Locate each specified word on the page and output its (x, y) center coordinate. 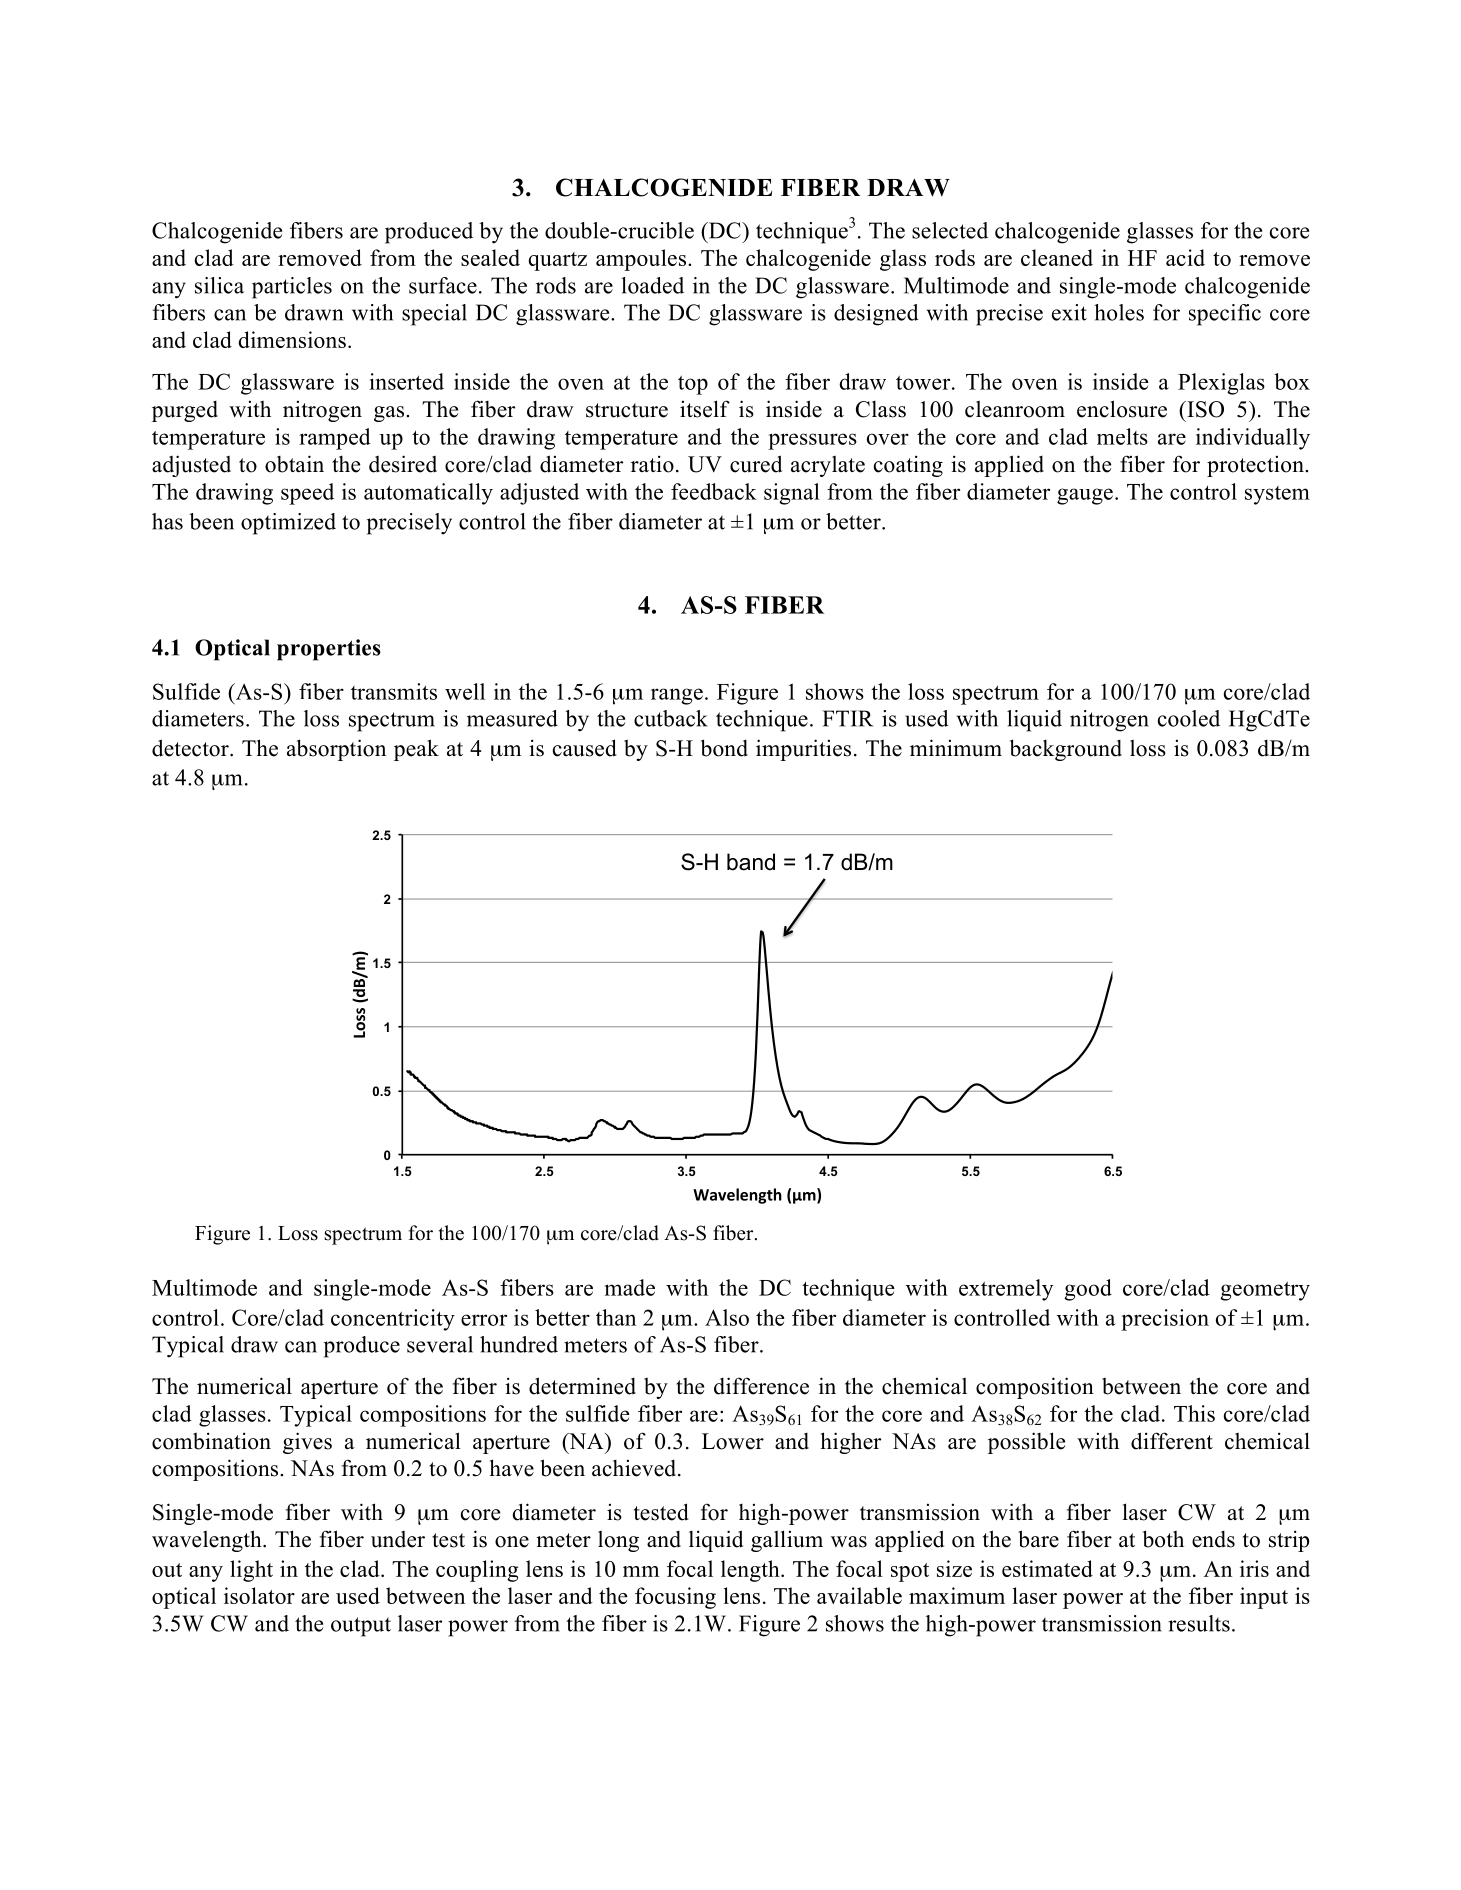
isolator (259, 1595)
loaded (652, 285)
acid (1185, 257)
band (751, 862)
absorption (336, 750)
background (1066, 750)
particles (292, 288)
